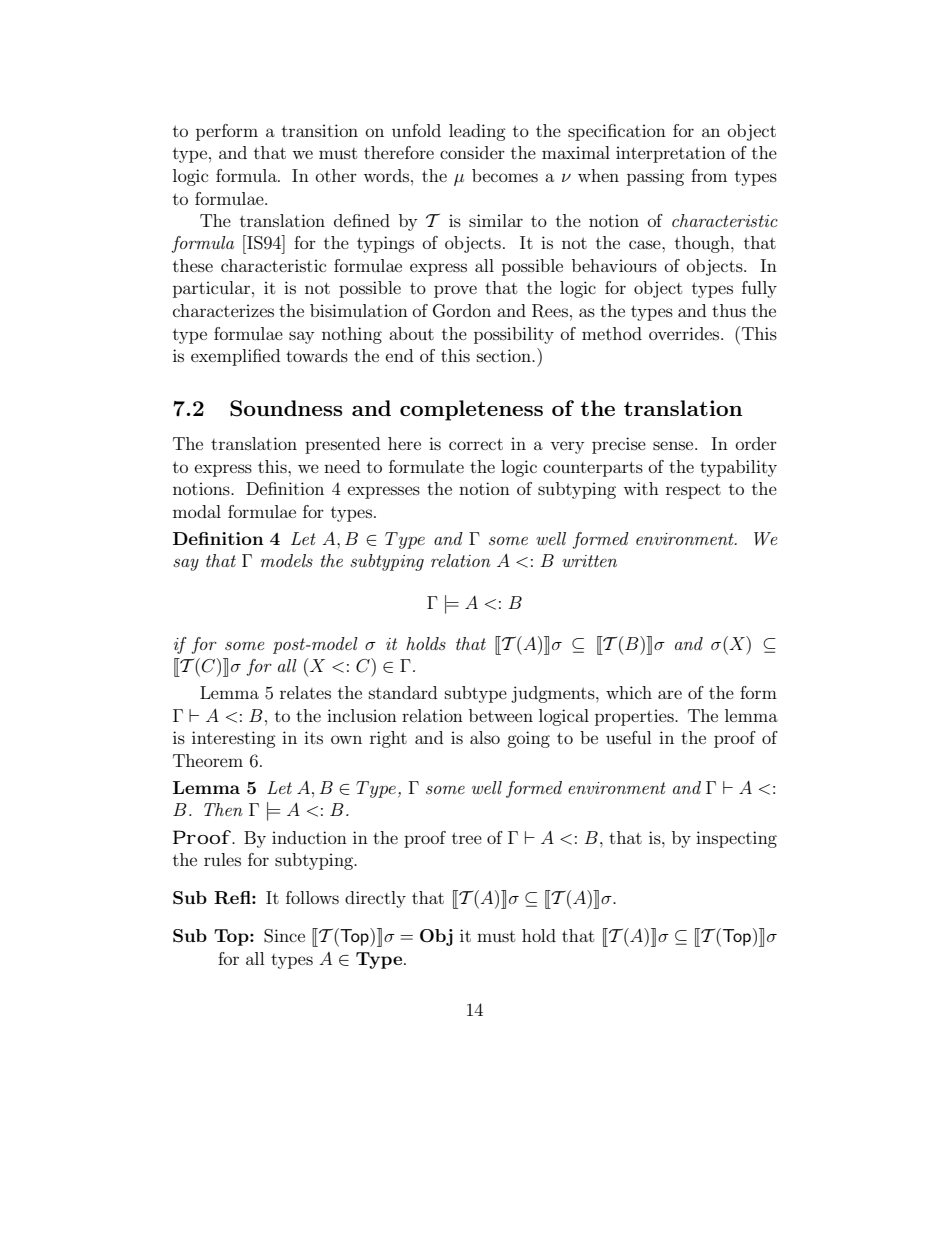 This screenshot has height=1233, width=952. What do you see at coordinates (305, 692) in the screenshot?
I see `relates` at bounding box center [305, 692].
